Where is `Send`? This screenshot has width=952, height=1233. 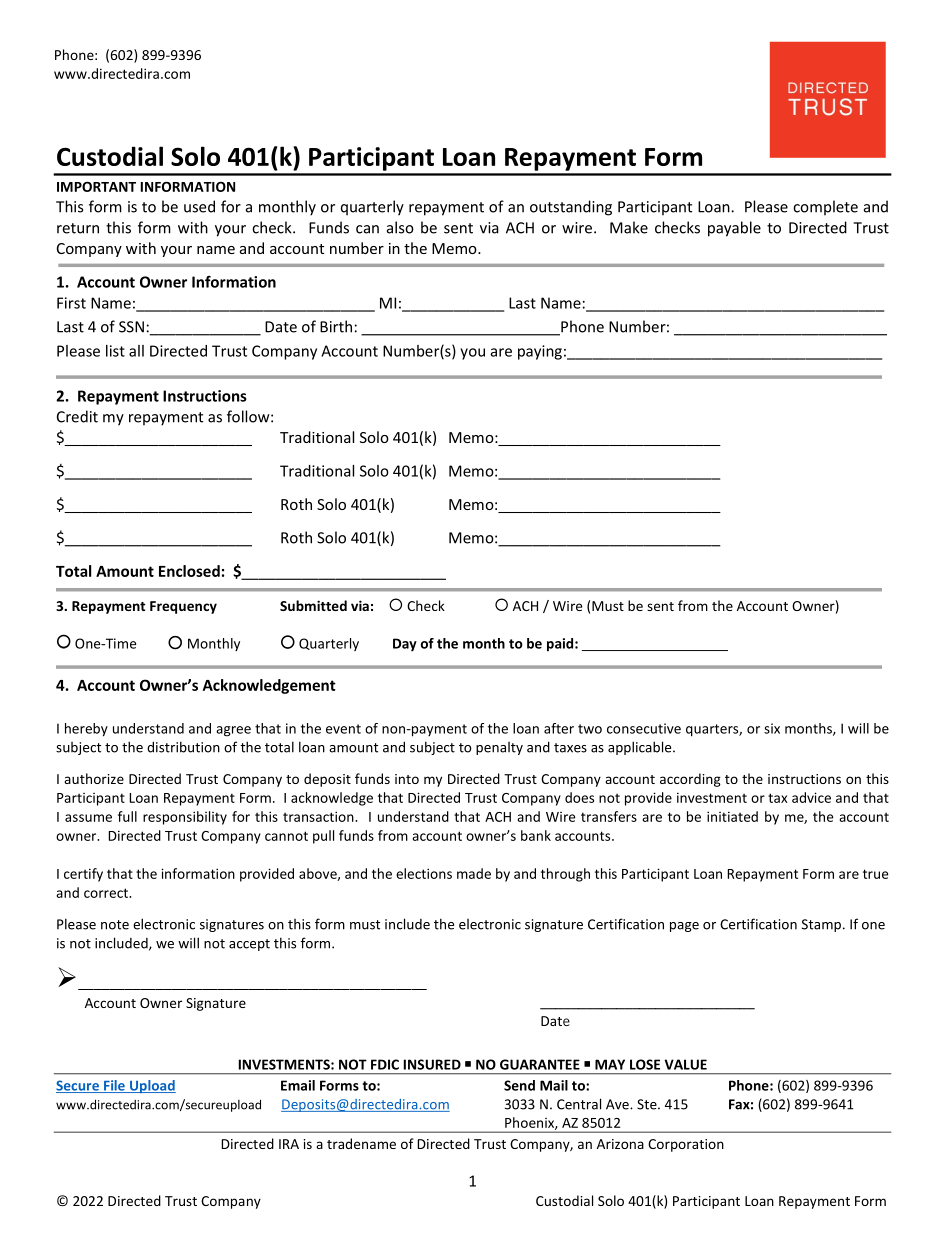 Send is located at coordinates (519, 1085).
